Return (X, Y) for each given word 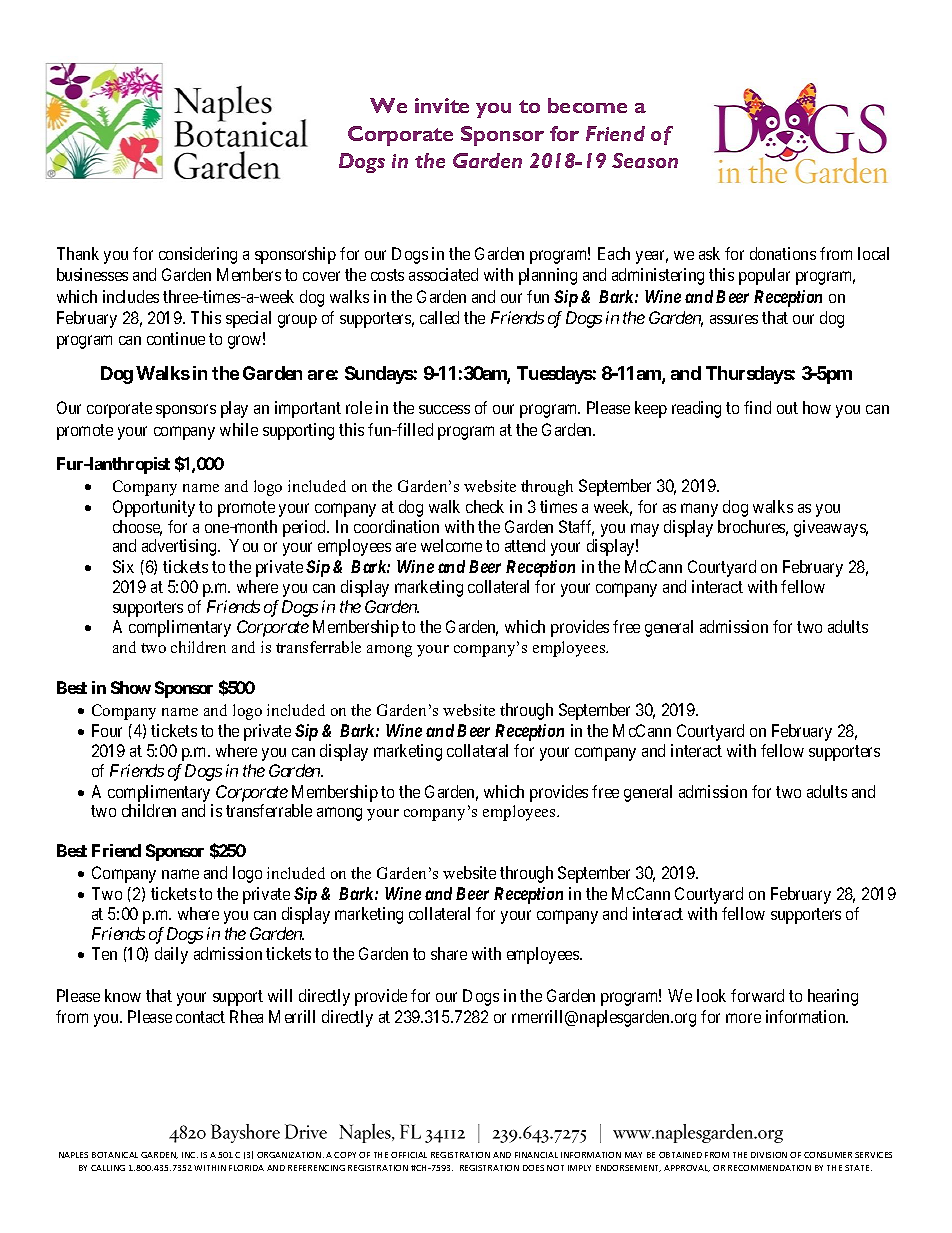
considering (198, 255)
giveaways (831, 528)
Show (131, 687)
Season (645, 160)
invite (442, 105)
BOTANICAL (115, 1155)
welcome (451, 545)
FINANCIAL (536, 1155)
